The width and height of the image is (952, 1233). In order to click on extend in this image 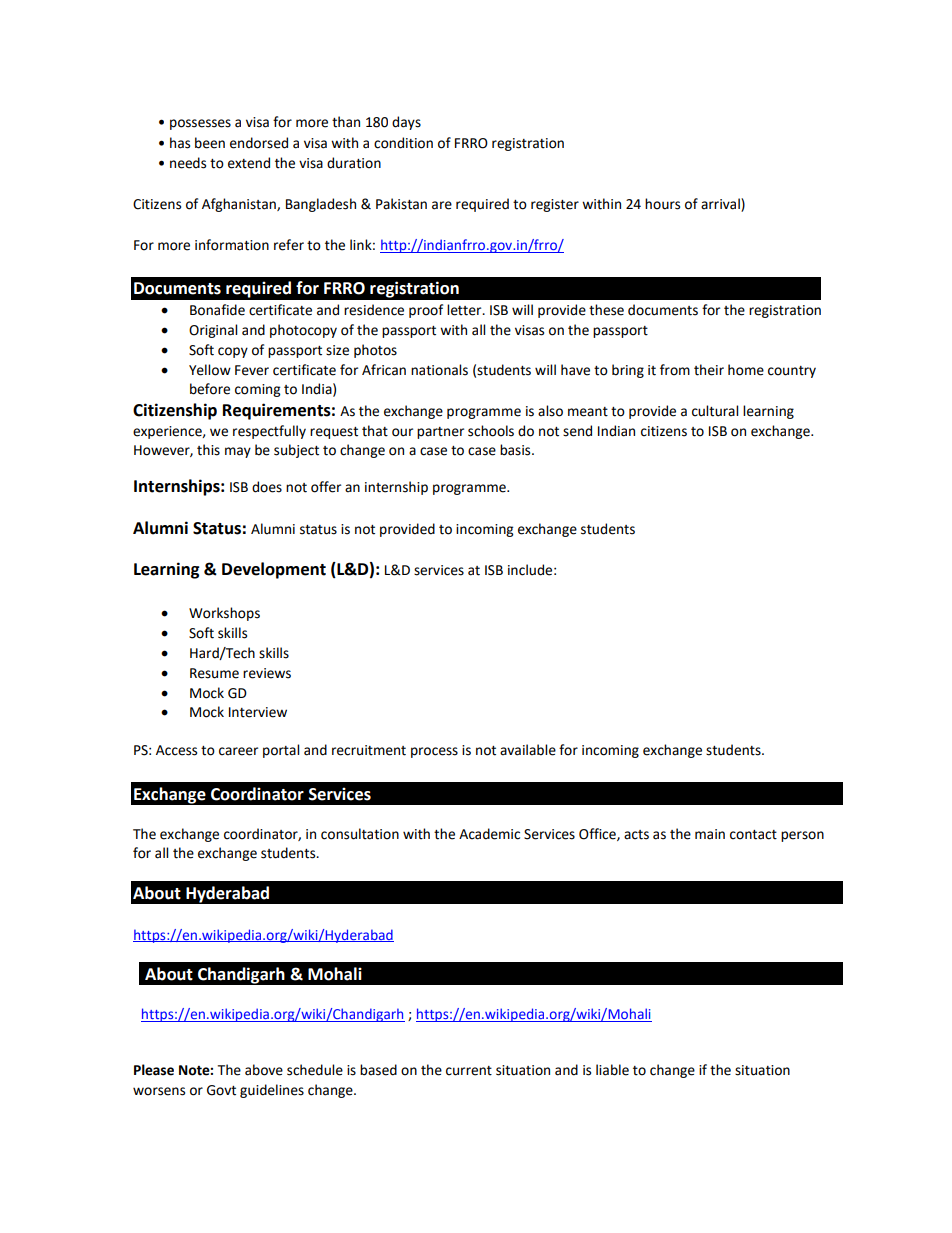, I will do `click(249, 163)`.
